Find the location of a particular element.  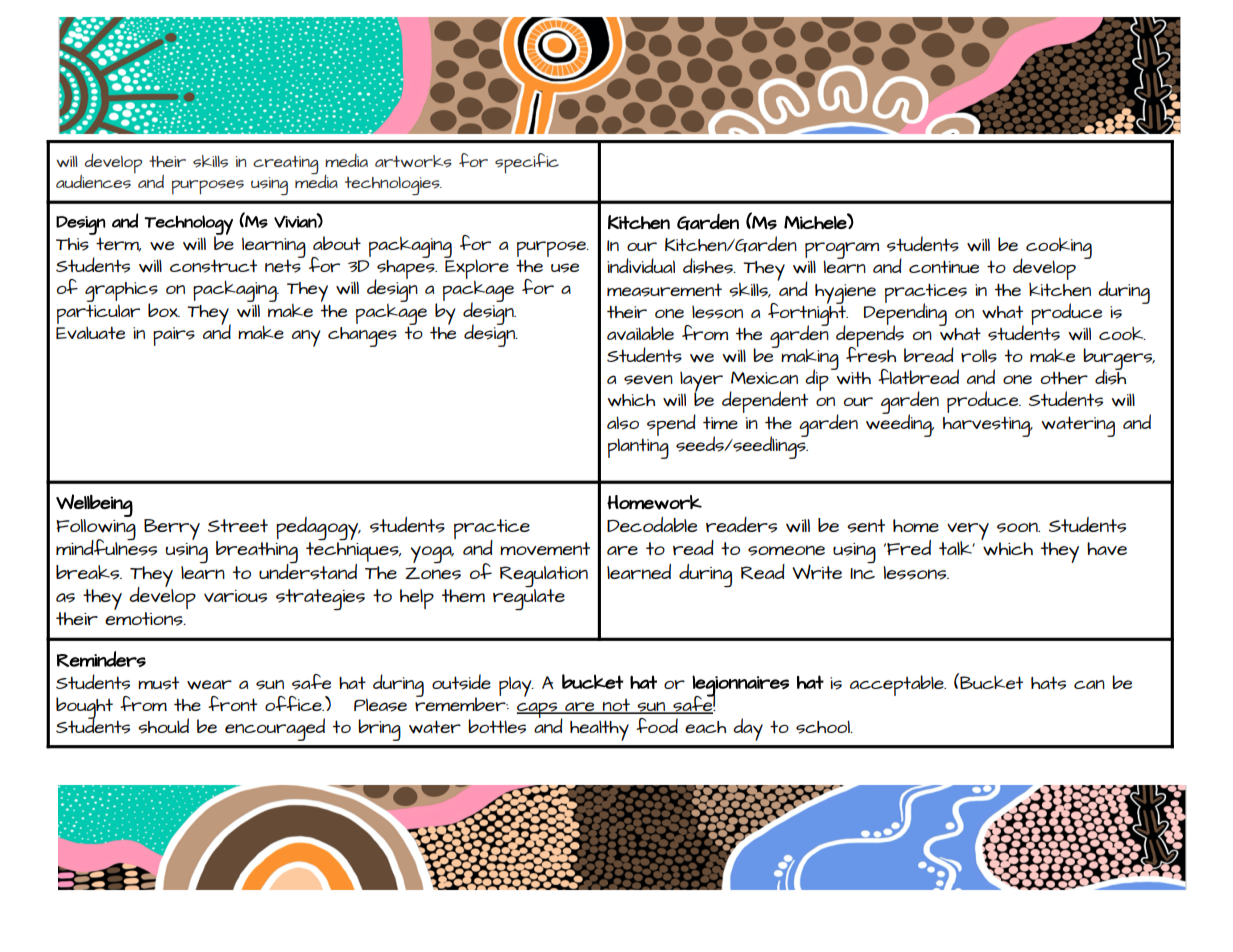

Inc is located at coordinates (862, 573).
